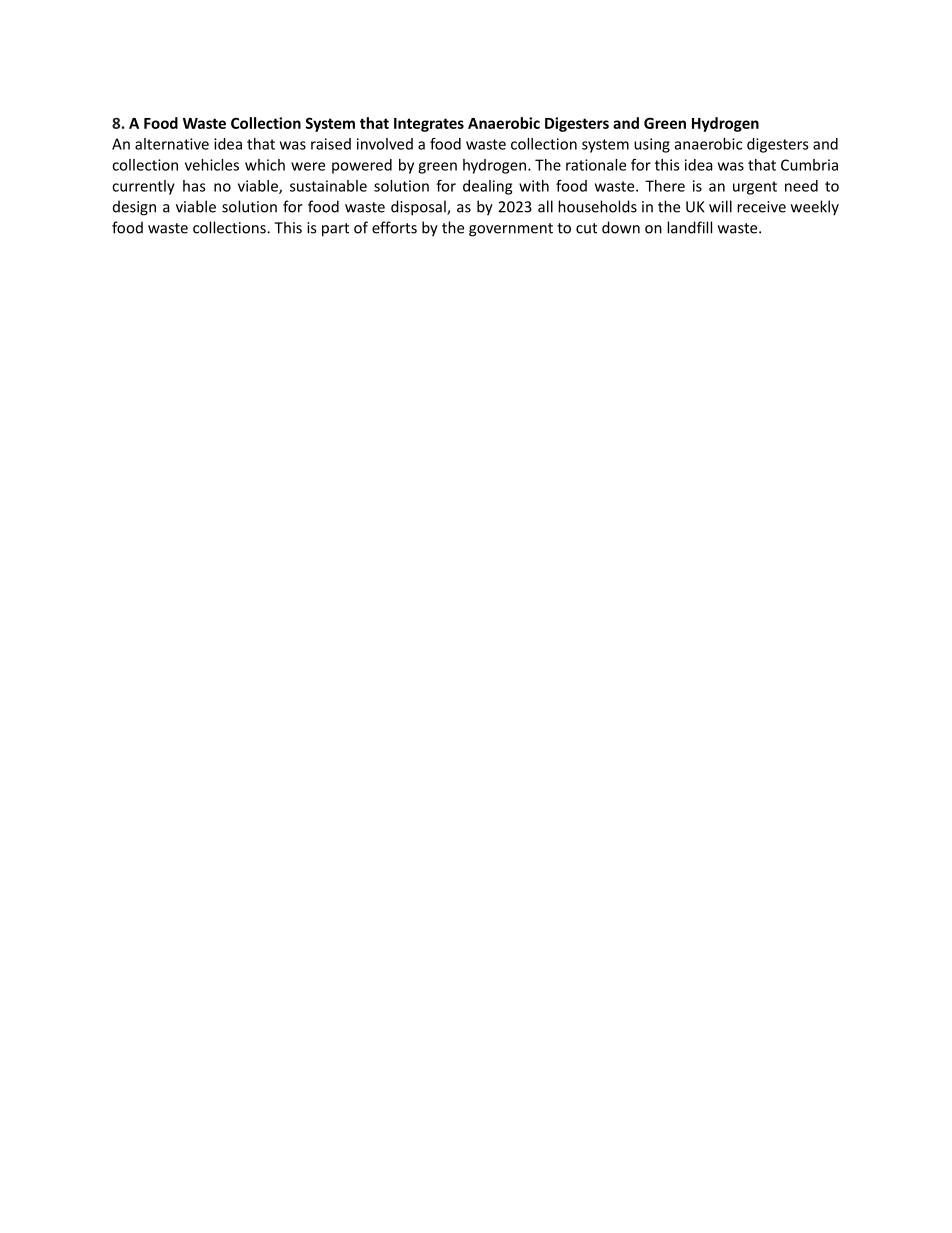  I want to click on has, so click(194, 186).
